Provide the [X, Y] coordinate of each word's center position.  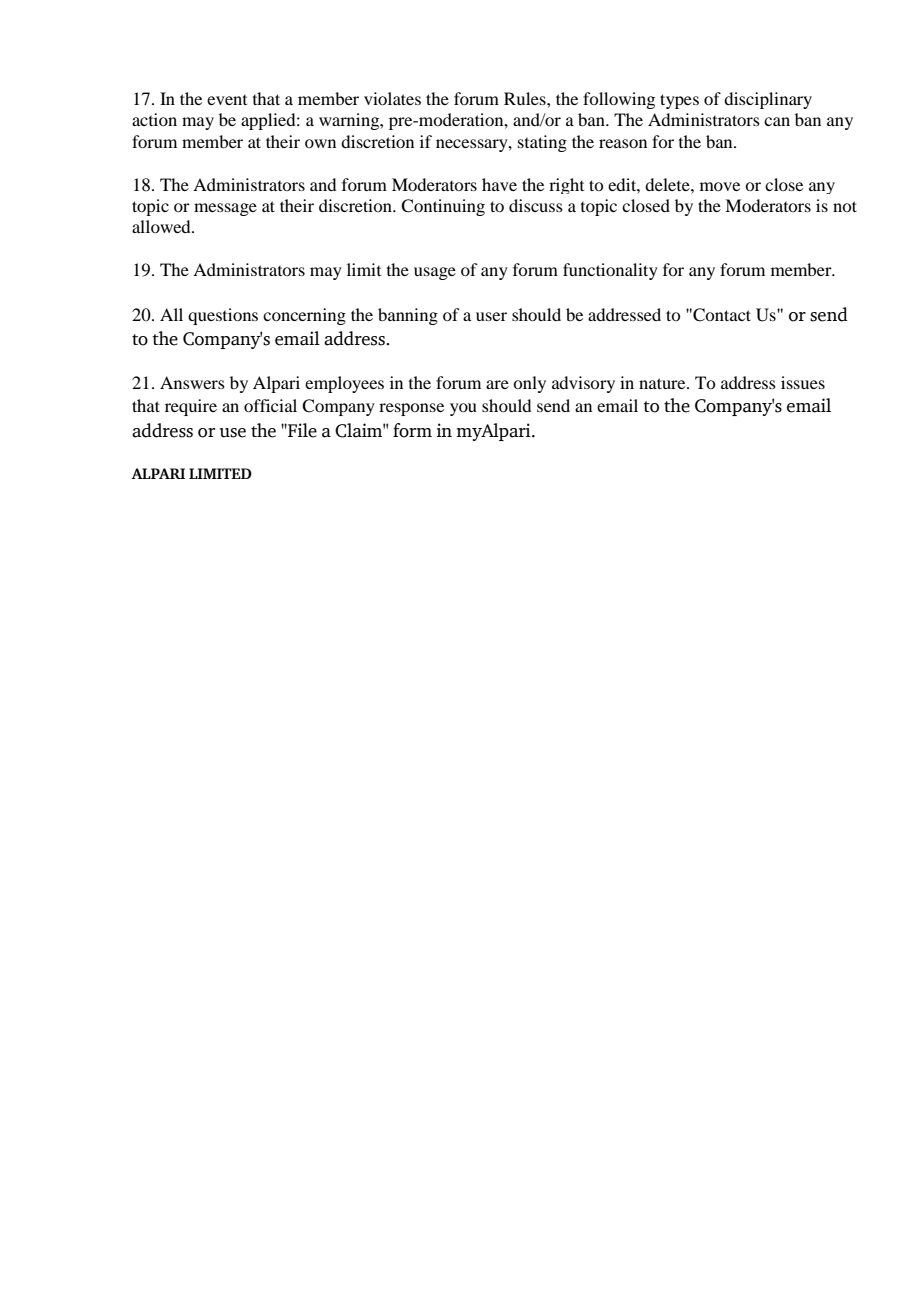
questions [223, 316]
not [845, 206]
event [227, 100]
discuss [536, 205]
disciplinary [768, 100]
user [491, 316]
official [270, 405]
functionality [610, 271]
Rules [526, 98]
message [225, 209]
